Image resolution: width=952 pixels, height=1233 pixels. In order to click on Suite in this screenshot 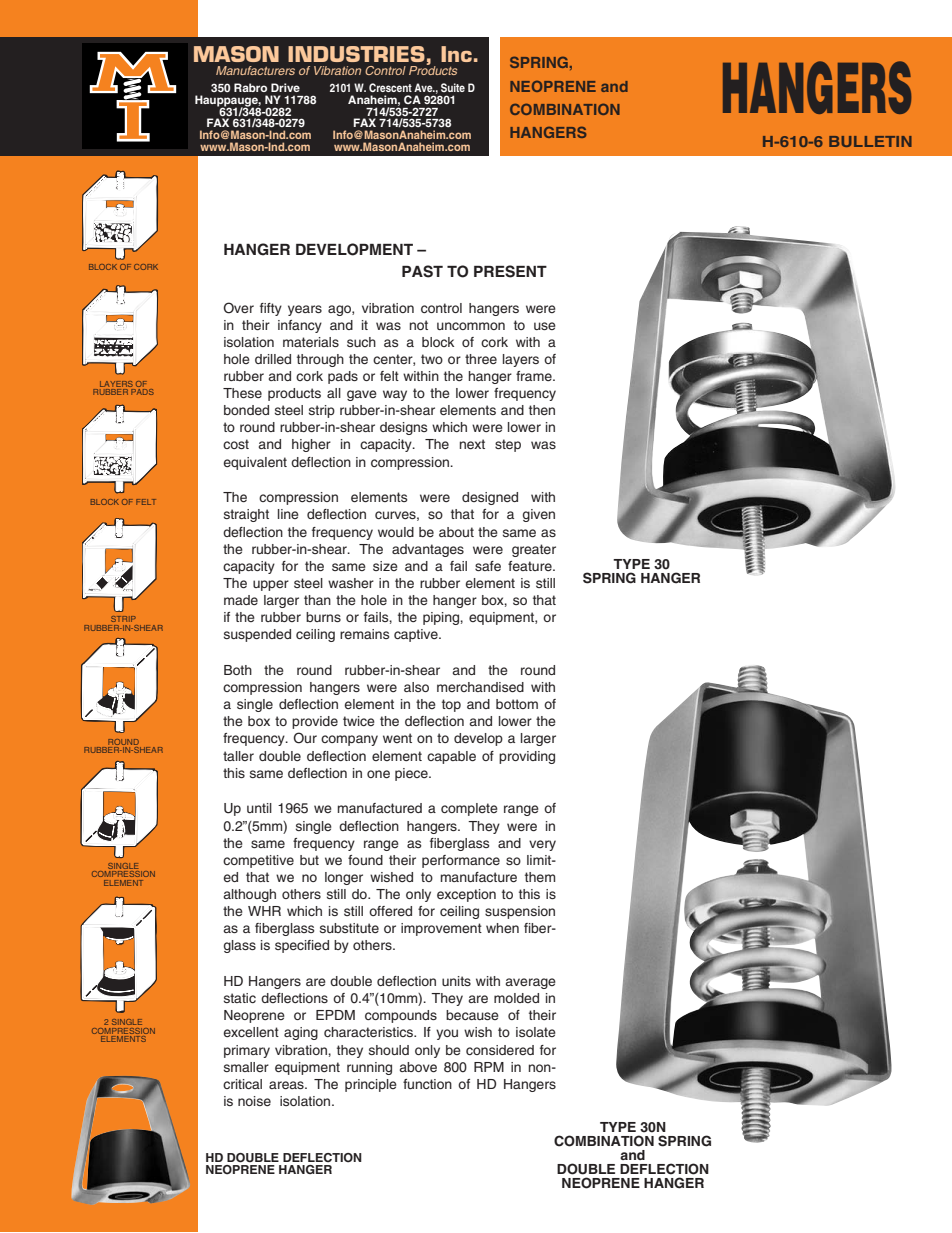, I will do `click(453, 87)`.
